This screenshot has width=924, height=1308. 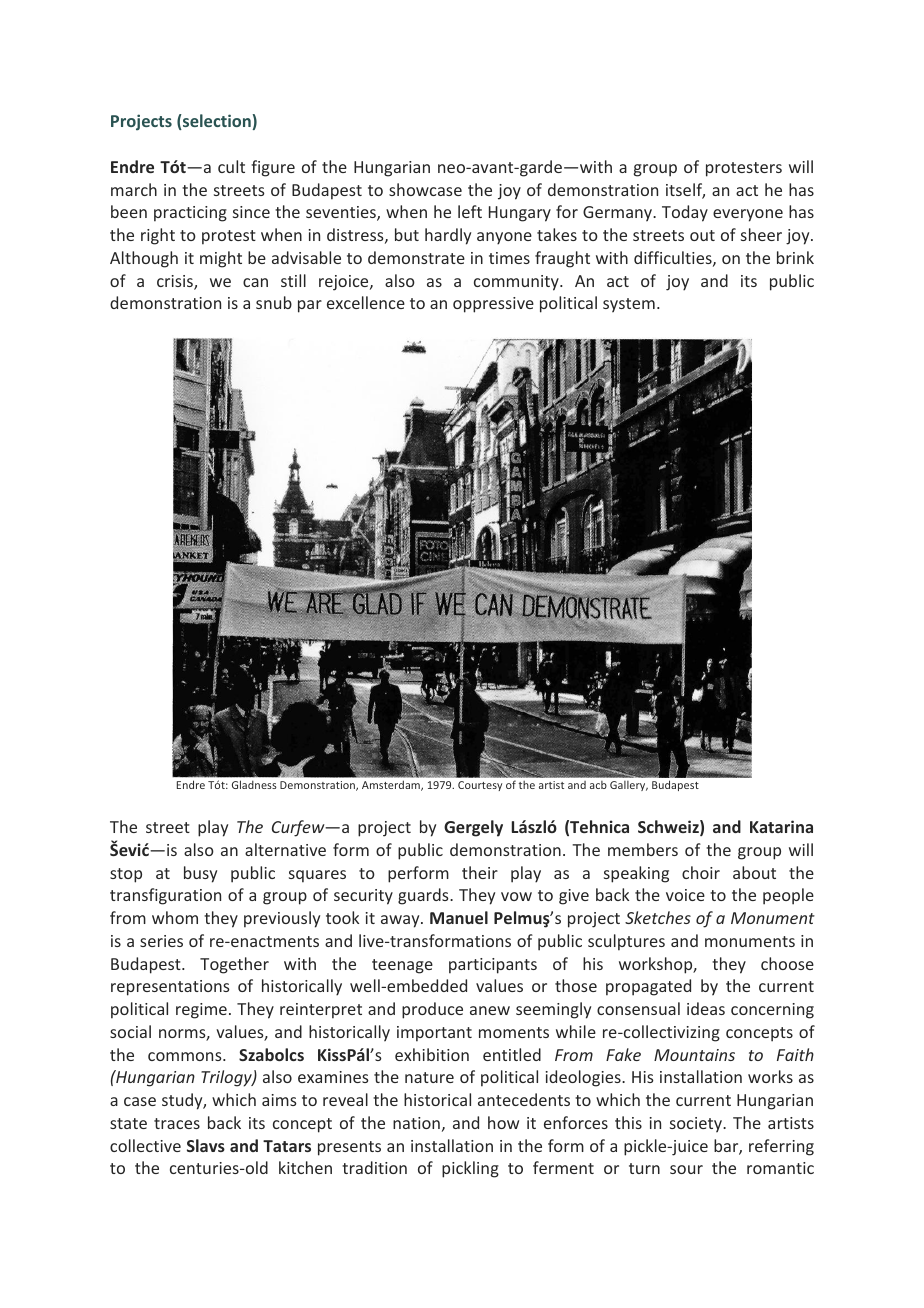 What do you see at coordinates (470, 1169) in the screenshot?
I see `pickling` at bounding box center [470, 1169].
